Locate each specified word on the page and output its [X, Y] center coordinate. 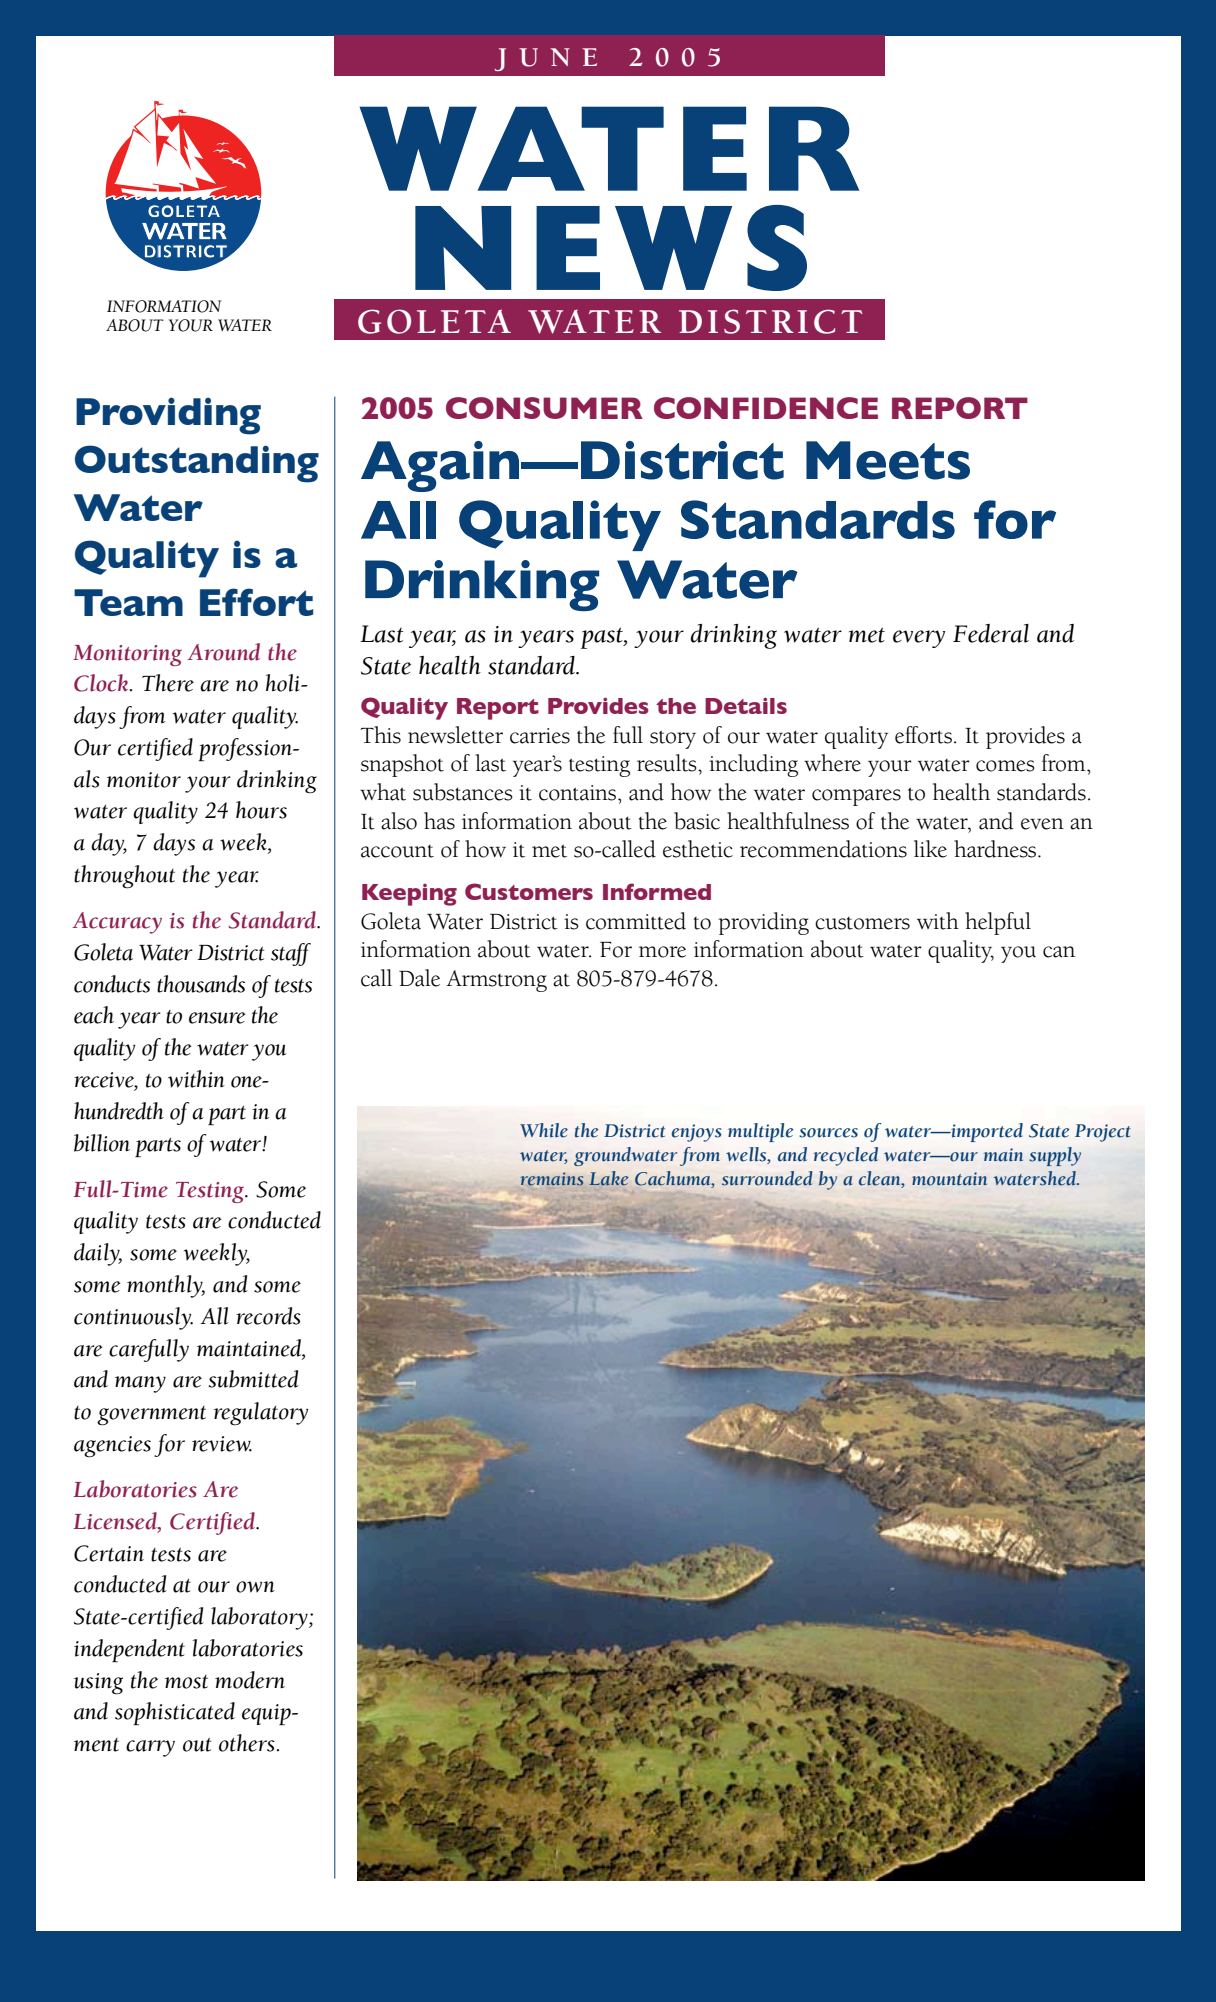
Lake [609, 1178]
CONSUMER [544, 408]
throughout [124, 877]
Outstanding [197, 464]
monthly [166, 1286]
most [186, 1682]
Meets [888, 460]
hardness [996, 849]
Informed [657, 891]
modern [250, 1680]
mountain [949, 1179]
